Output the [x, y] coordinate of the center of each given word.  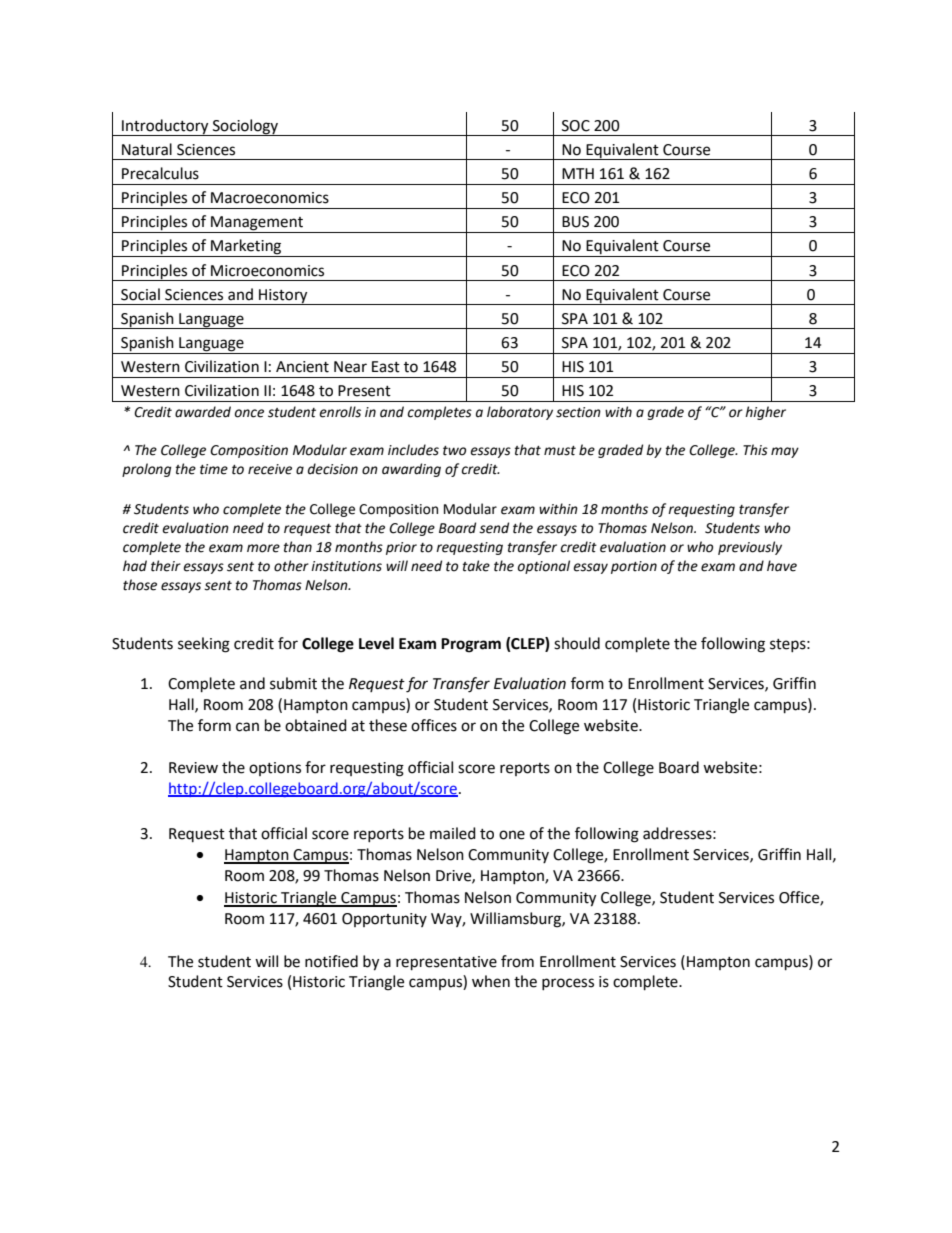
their [166, 566]
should [577, 643]
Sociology [245, 127]
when [491, 981]
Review [193, 768]
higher [765, 413]
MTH [578, 173]
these [388, 725]
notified [331, 961]
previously [750, 548]
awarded [203, 412]
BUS [575, 222]
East [386, 367]
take [476, 566]
